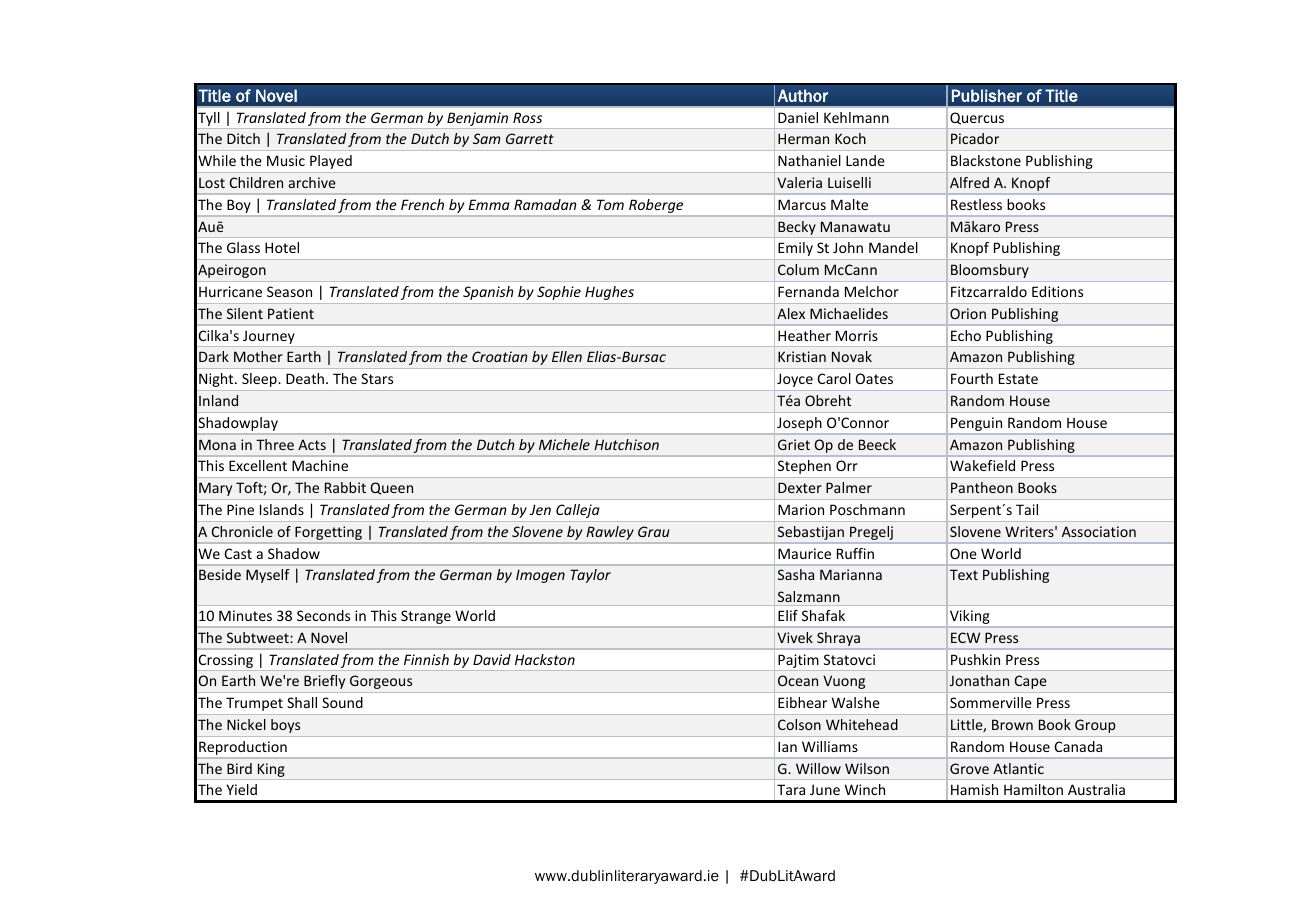 This image has width=1309, height=924. I want to click on Hotel, so click(282, 247).
